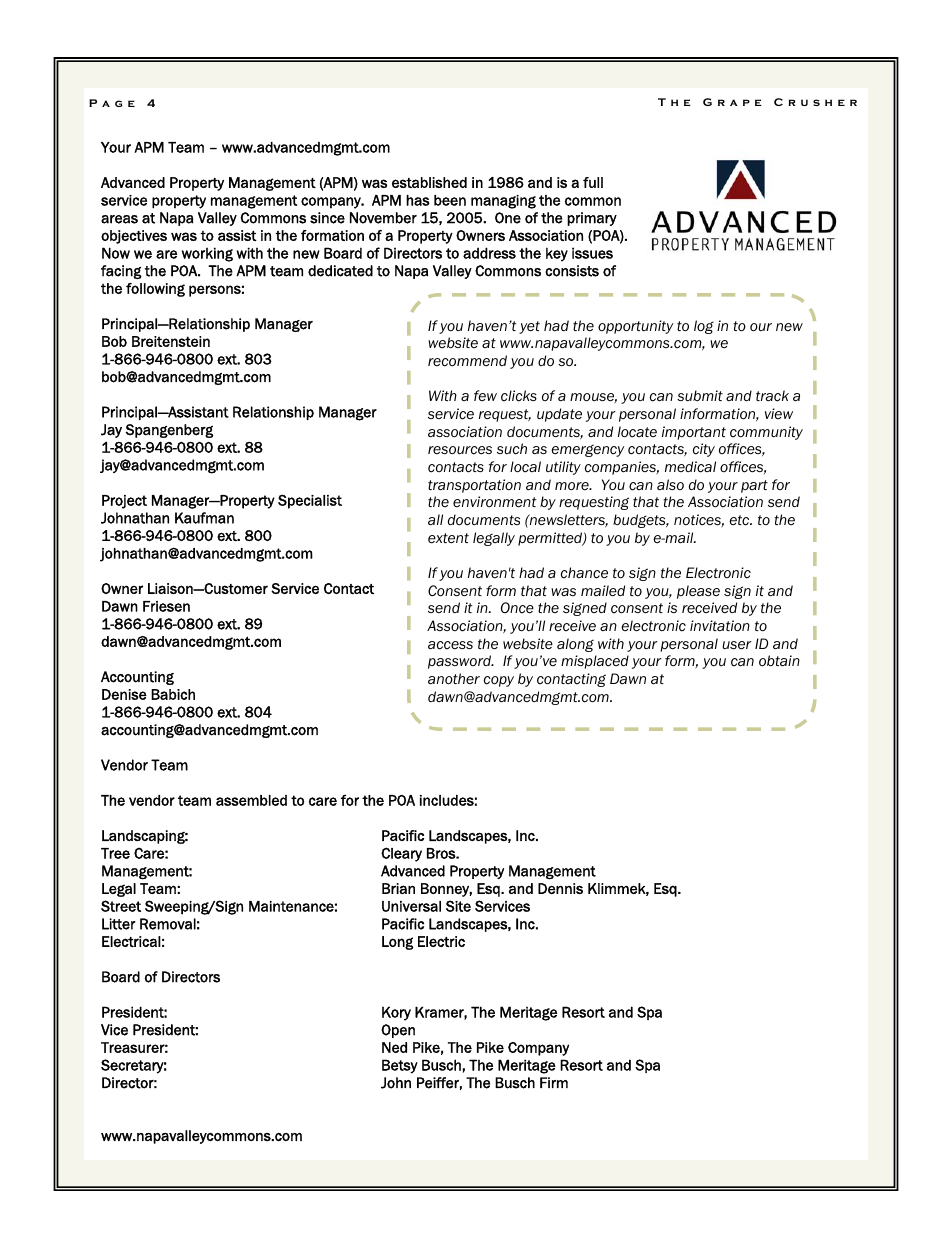 Image resolution: width=952 pixels, height=1233 pixels. Describe the element at coordinates (720, 626) in the image. I see `invitation` at that location.
